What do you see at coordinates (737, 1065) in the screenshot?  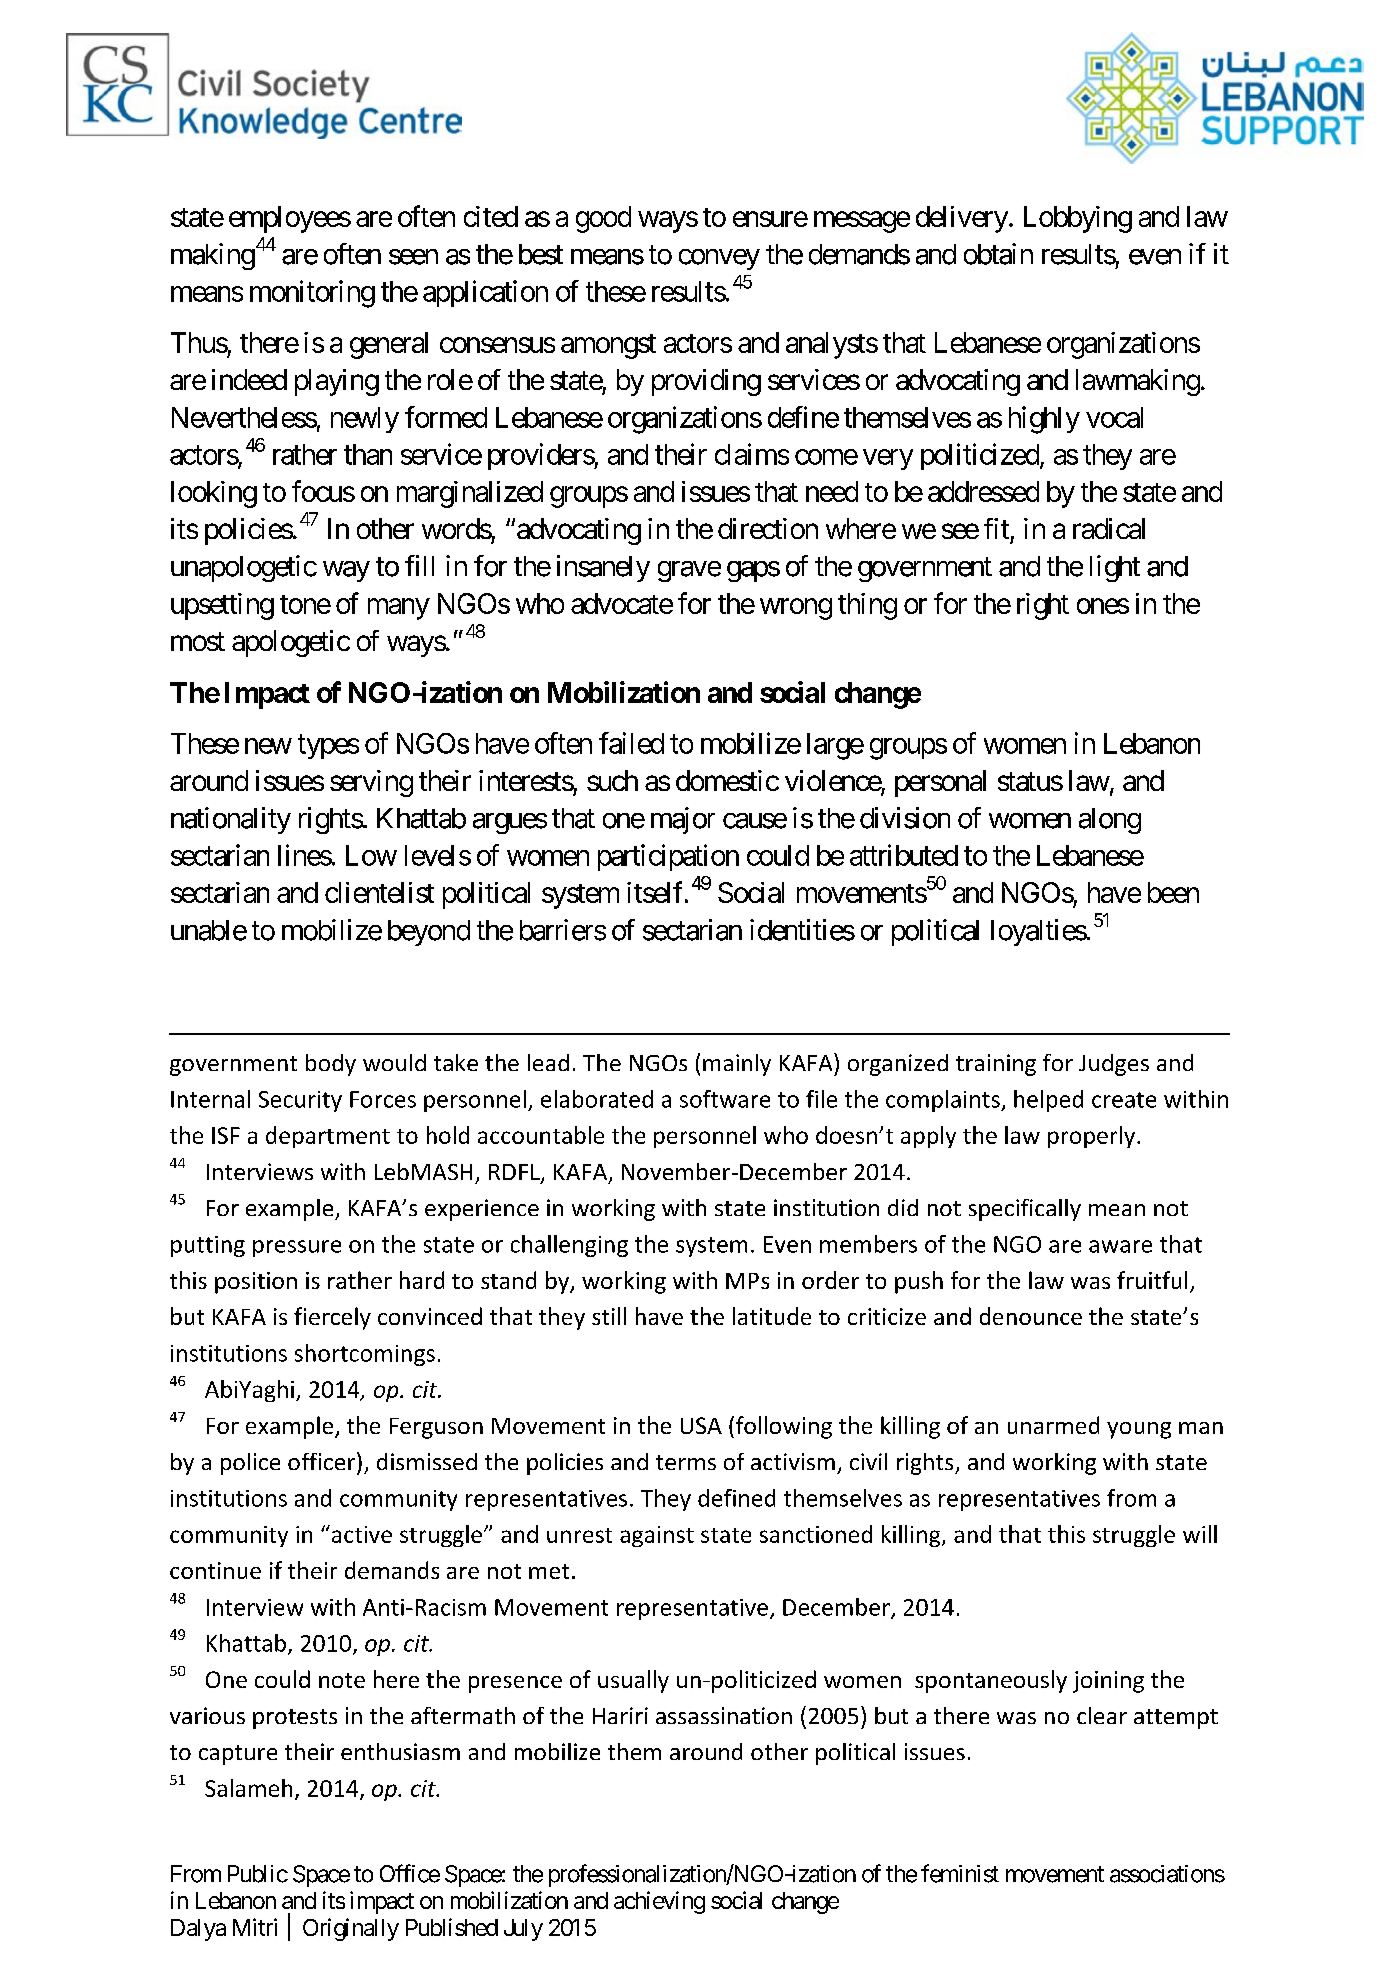 I see `mainly` at bounding box center [737, 1065].
